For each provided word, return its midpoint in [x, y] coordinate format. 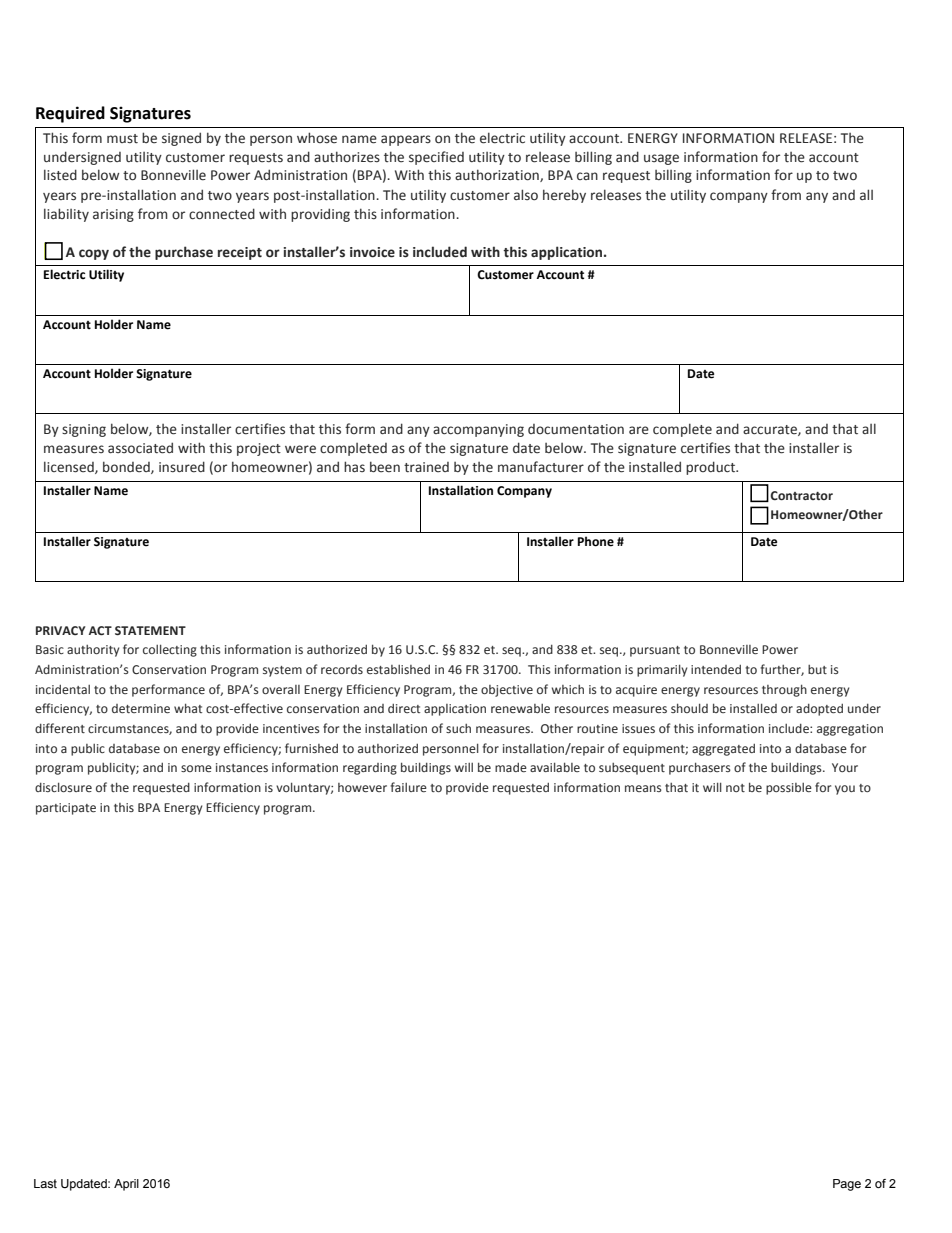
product [712, 468]
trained [426, 467]
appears [406, 140]
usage [661, 159]
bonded [127, 467]
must [122, 139]
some [196, 768]
